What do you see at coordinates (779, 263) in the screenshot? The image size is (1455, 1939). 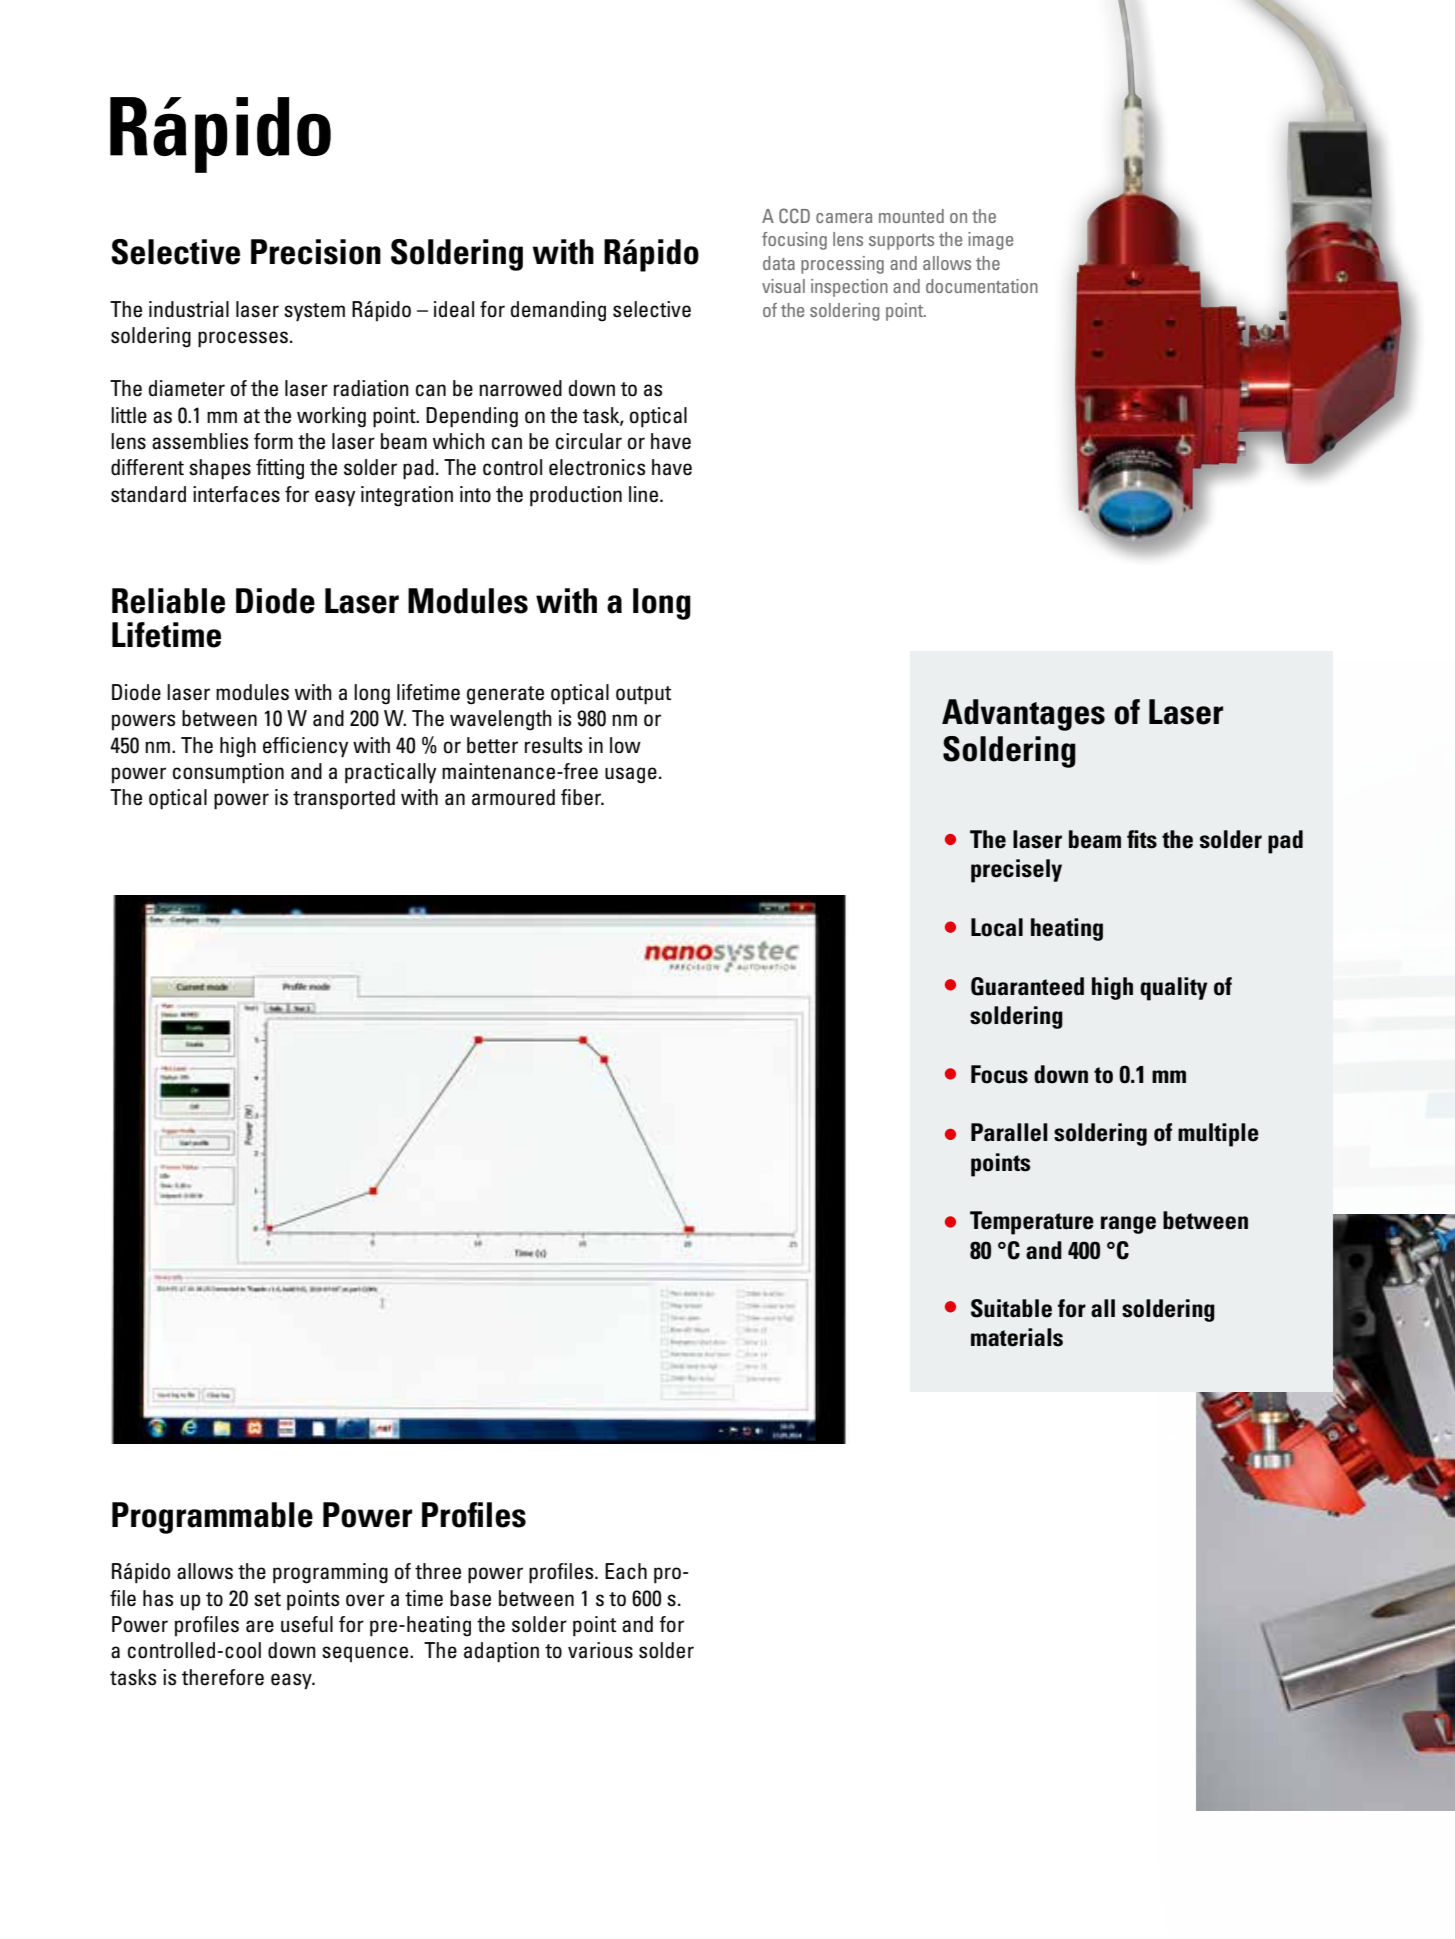 I see `data` at bounding box center [779, 263].
